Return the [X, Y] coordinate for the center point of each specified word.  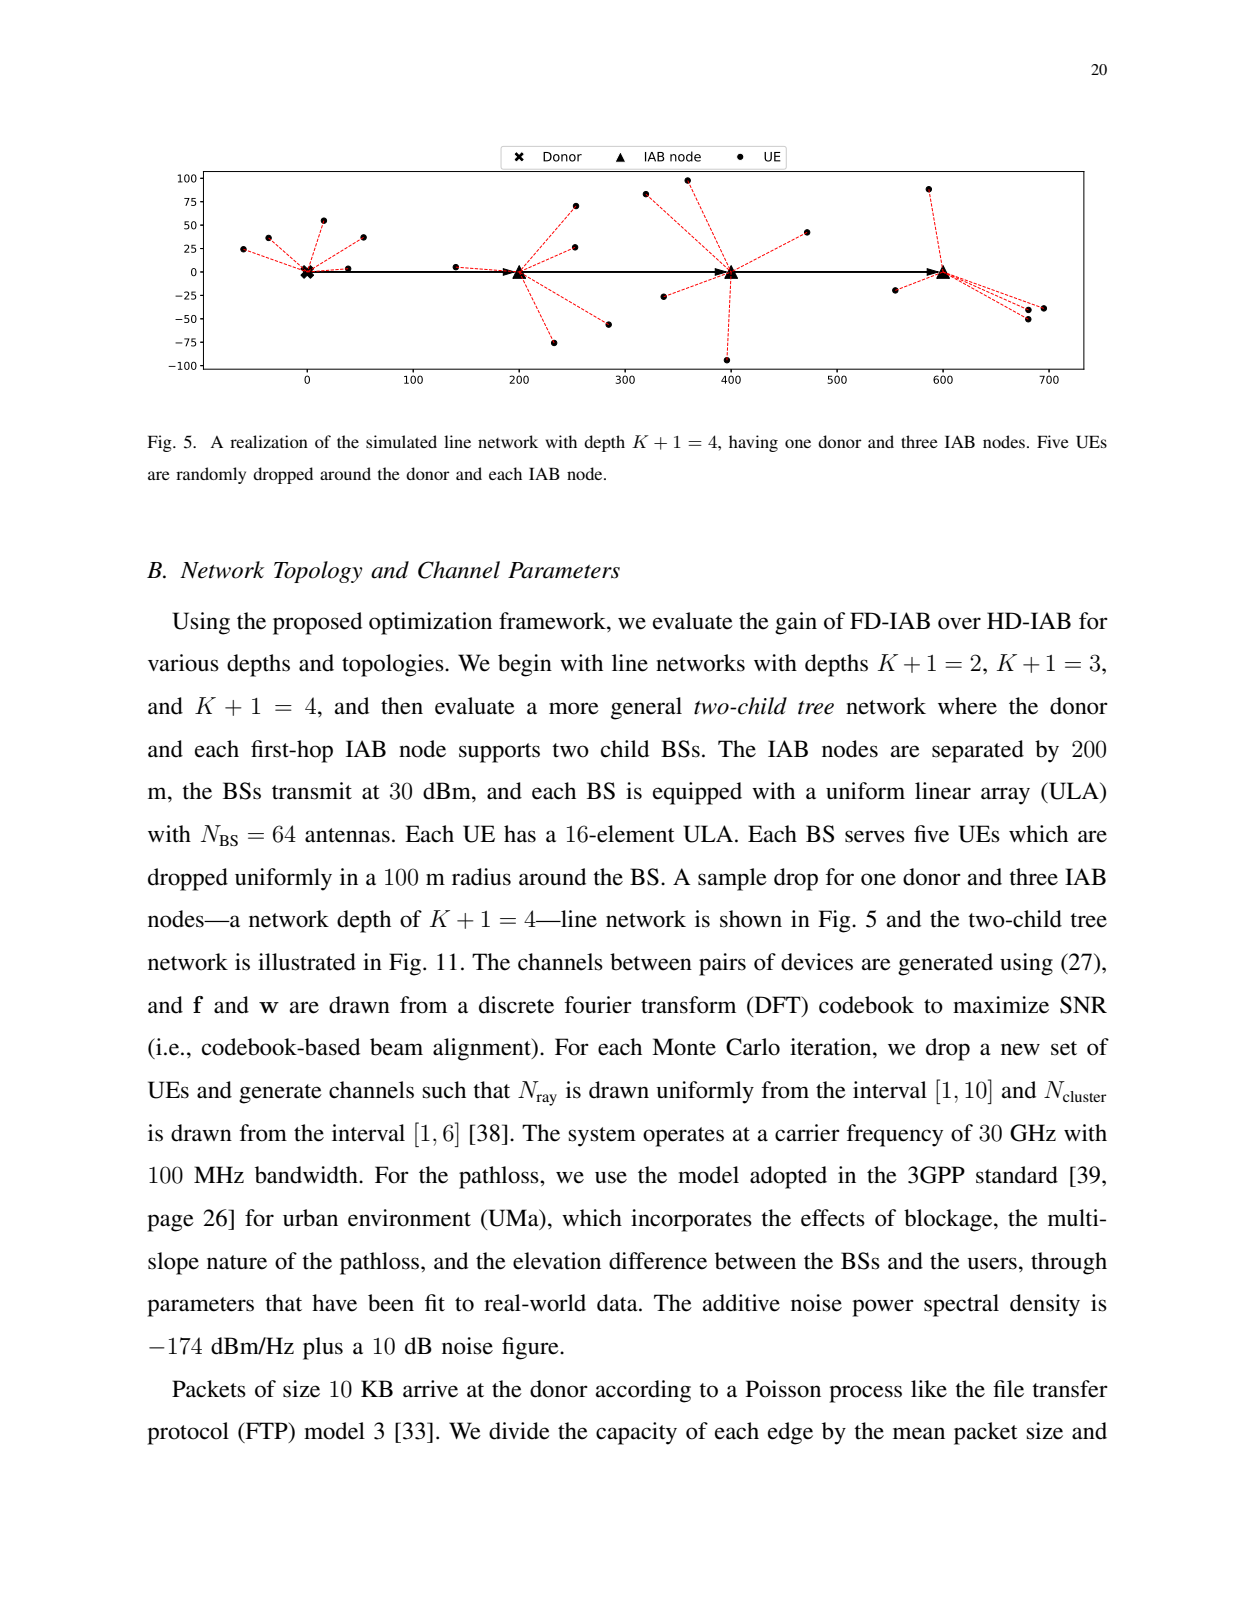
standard [1017, 1175]
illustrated [307, 962]
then [402, 706]
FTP [266, 1432]
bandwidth [307, 1175]
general [646, 708]
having [753, 443]
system [602, 1137]
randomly [211, 475]
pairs [722, 964]
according [643, 1391]
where [967, 706]
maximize [1001, 1005]
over [959, 623]
